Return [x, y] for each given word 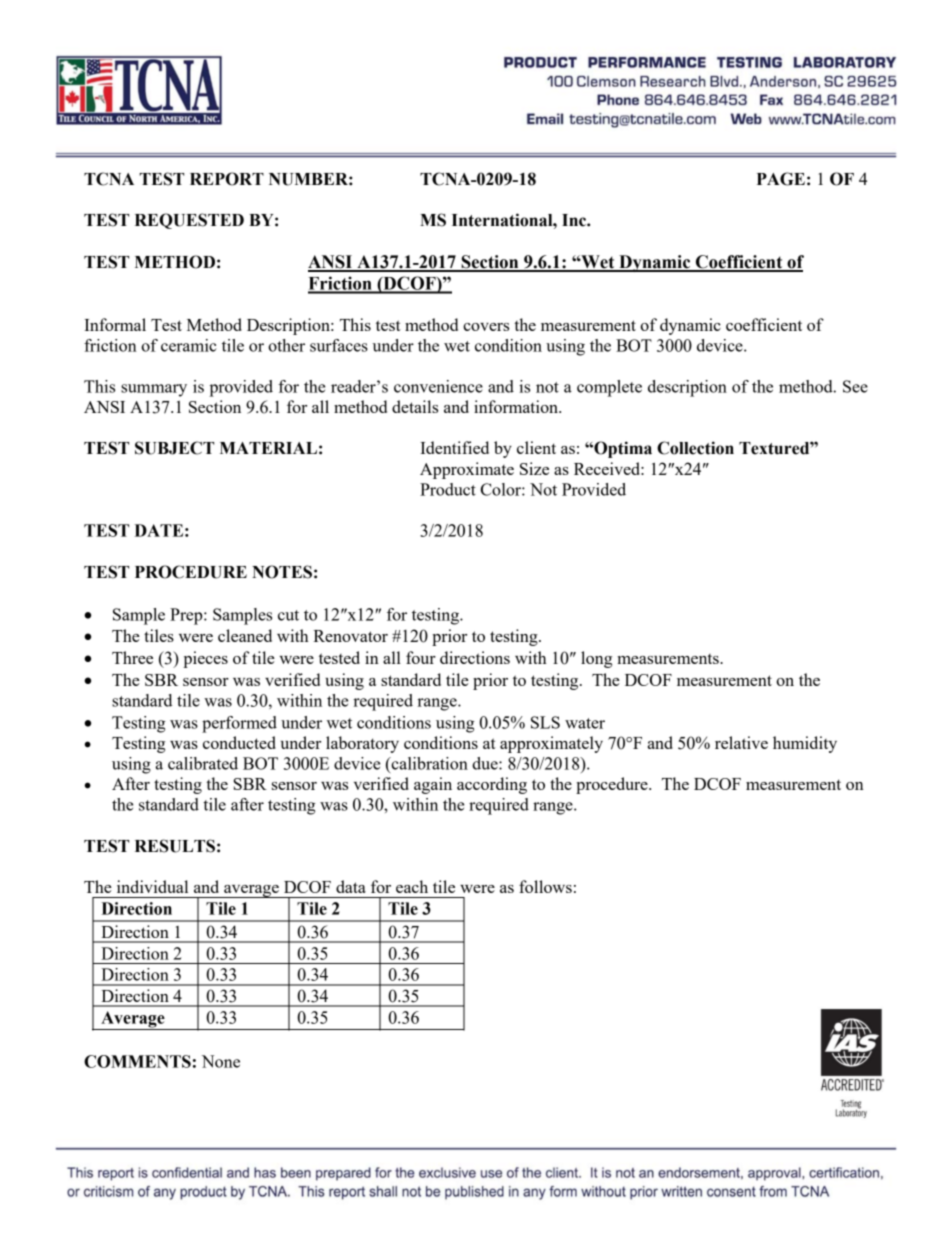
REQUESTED [189, 221]
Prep [187, 616]
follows [545, 886]
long [596, 659]
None [221, 1061]
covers [486, 327]
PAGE [781, 179]
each [412, 886]
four [421, 657]
